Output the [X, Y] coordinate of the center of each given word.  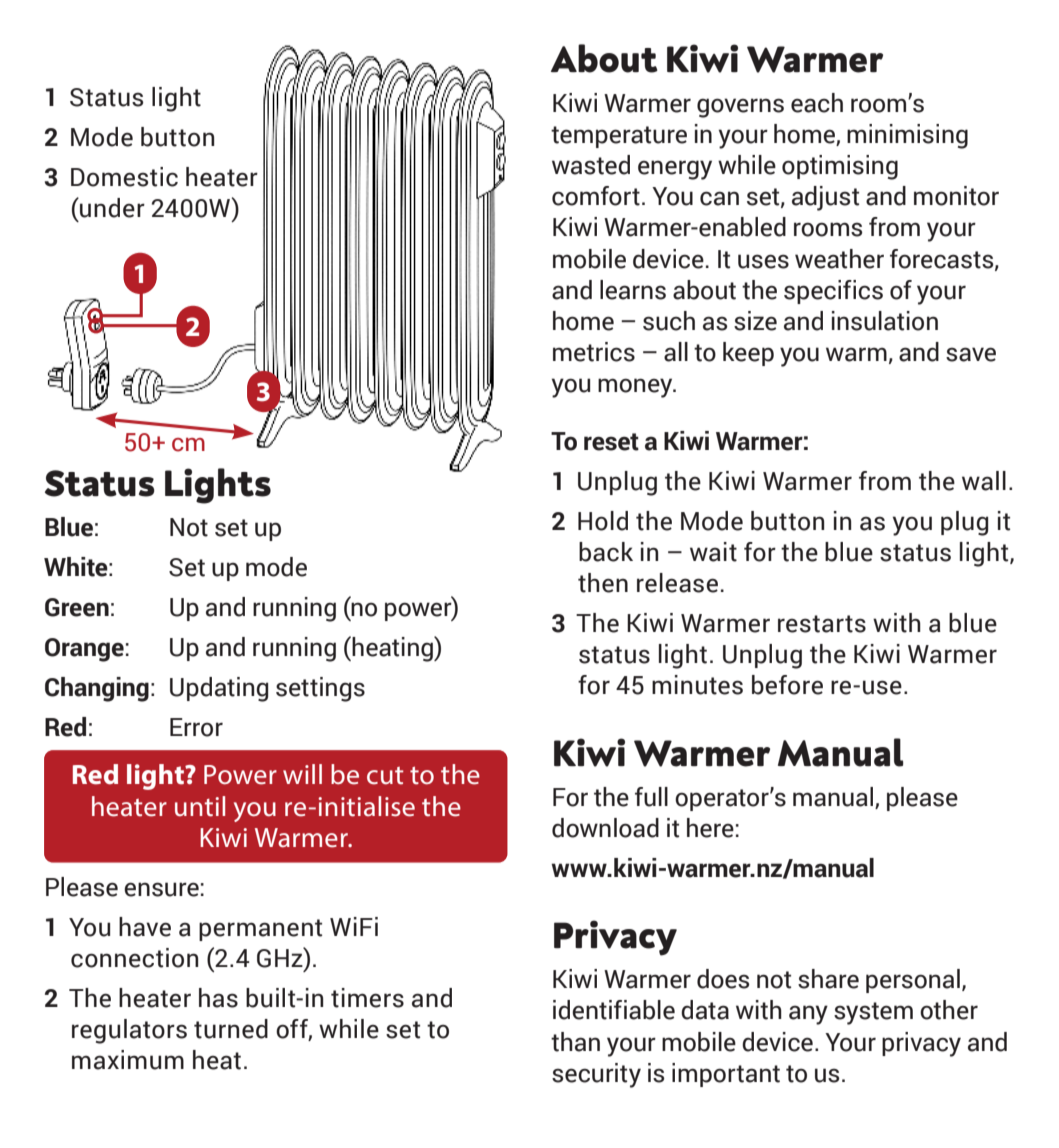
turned [231, 1029]
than [575, 1042]
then [603, 583]
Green [77, 607]
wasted [591, 165]
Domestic [124, 177]
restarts [822, 624]
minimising [907, 136]
